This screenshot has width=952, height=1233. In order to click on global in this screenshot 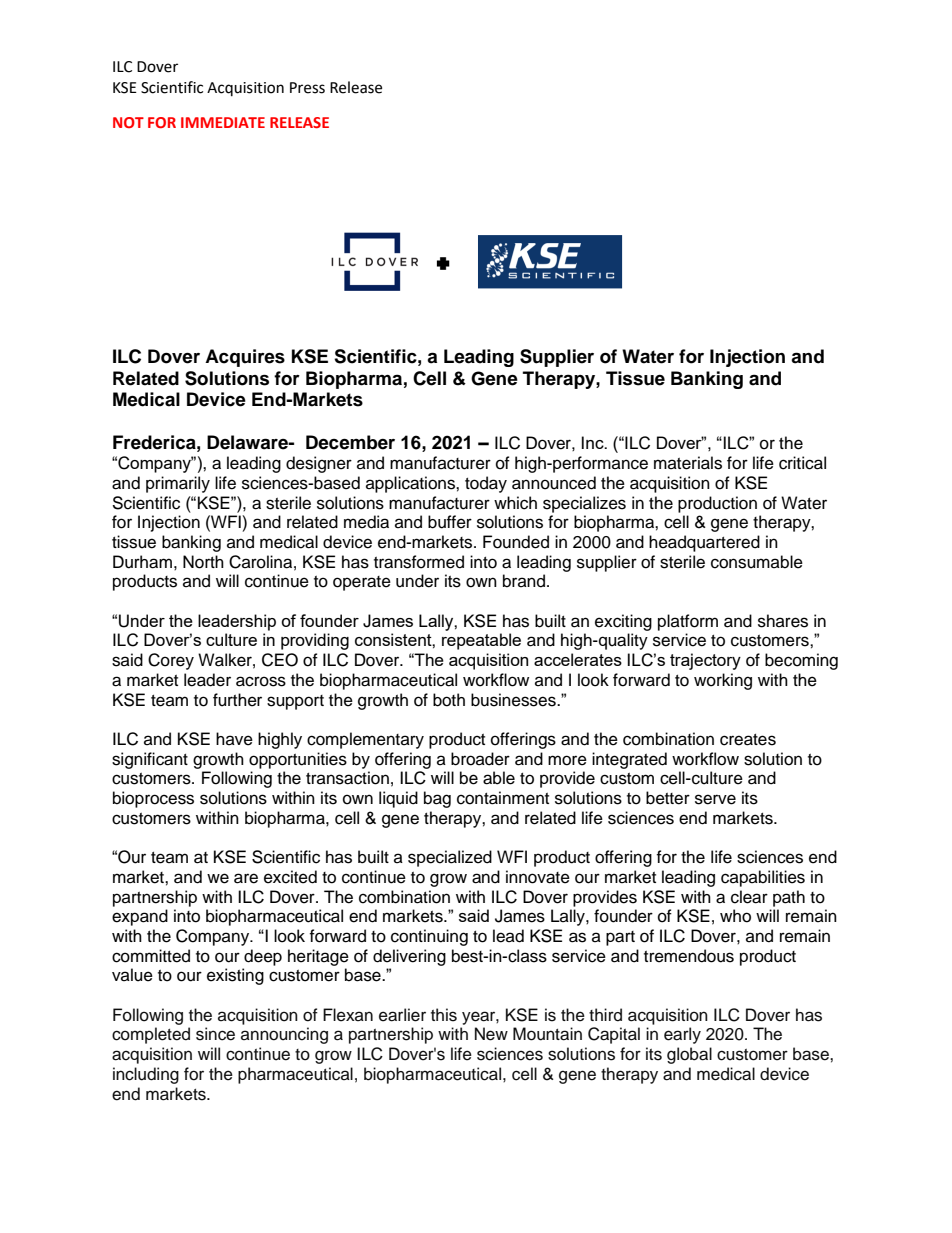, I will do `click(689, 1055)`.
